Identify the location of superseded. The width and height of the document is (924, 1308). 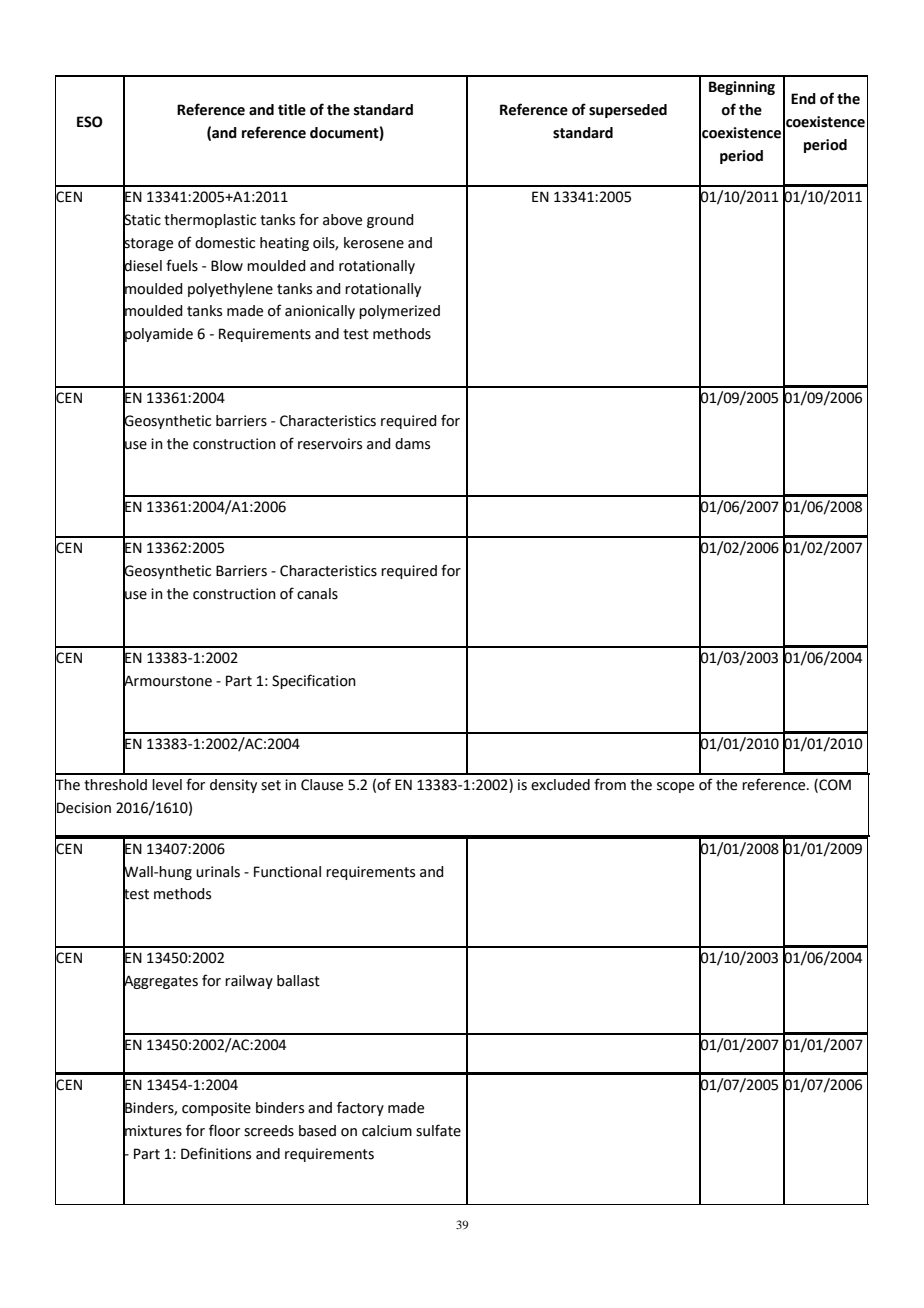
(628, 111).
